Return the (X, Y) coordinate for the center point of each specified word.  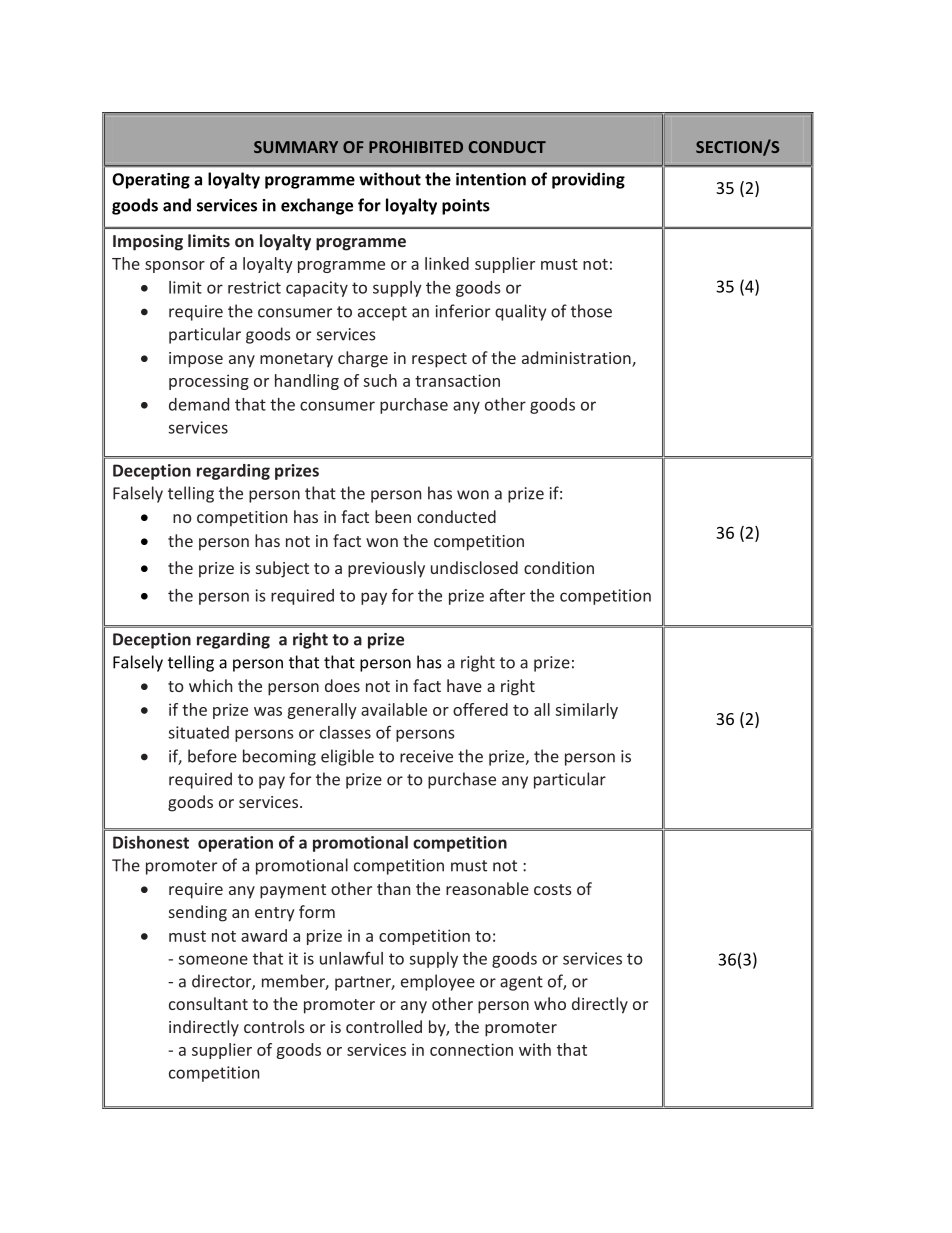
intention (491, 179)
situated (198, 732)
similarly (586, 711)
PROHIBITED (416, 147)
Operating (151, 181)
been (393, 516)
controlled (384, 1026)
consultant (208, 1003)
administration (577, 359)
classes (345, 732)
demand (199, 404)
